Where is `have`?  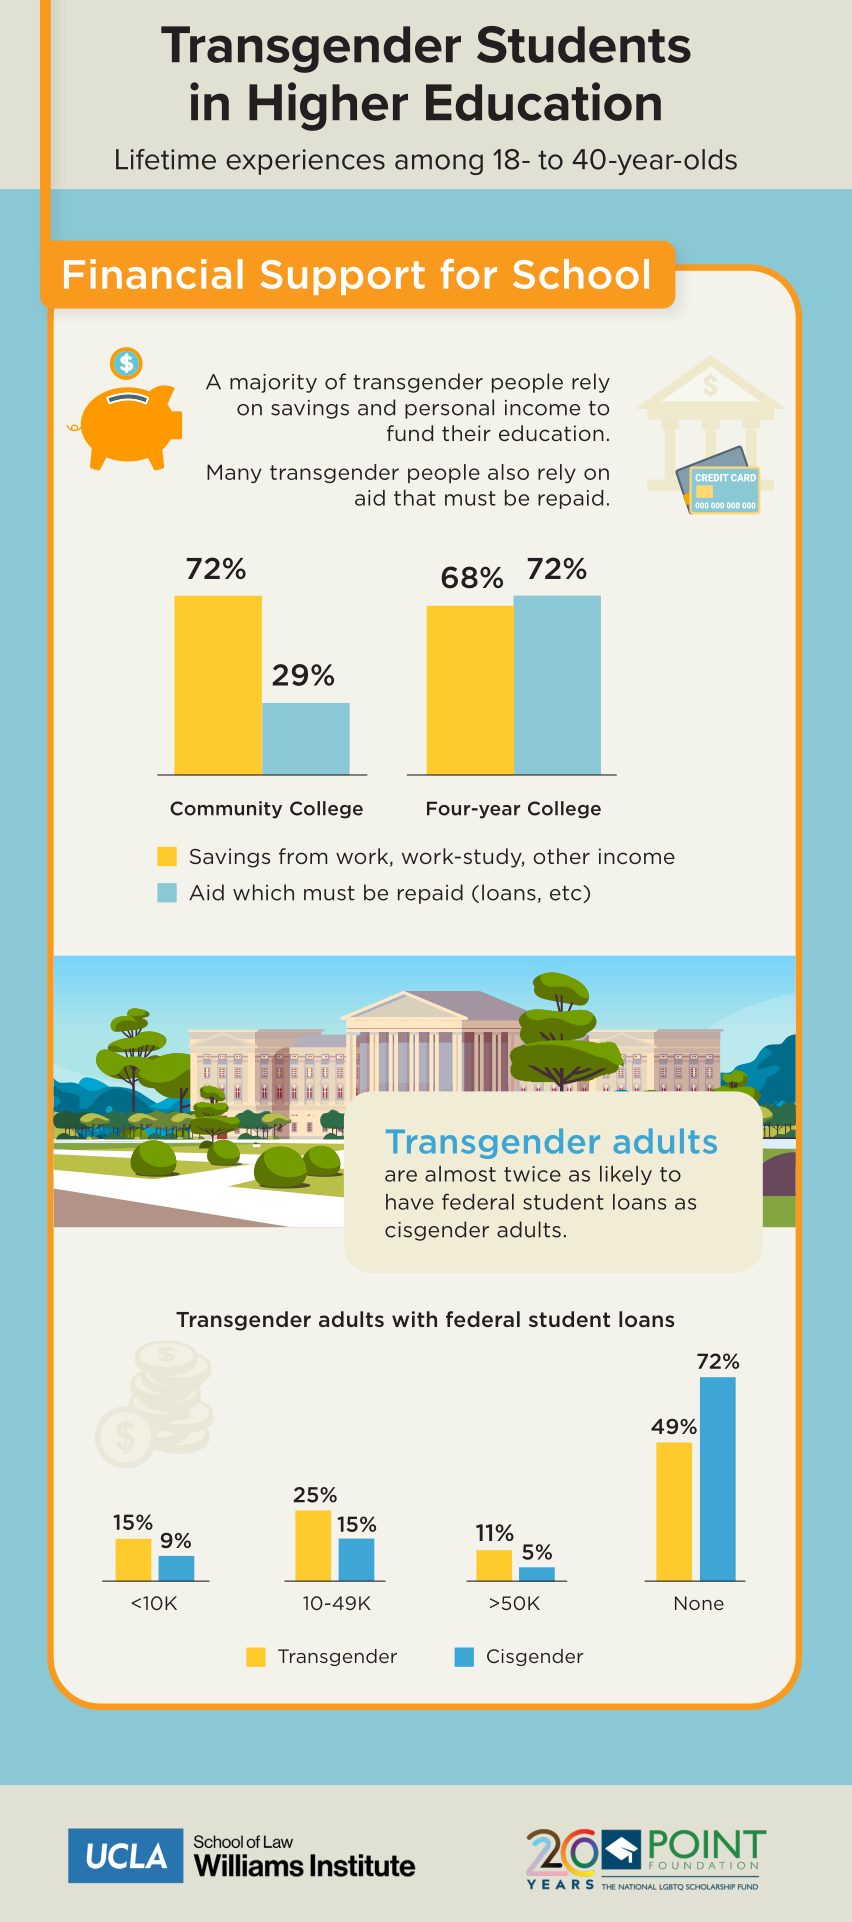
have is located at coordinates (410, 1202).
